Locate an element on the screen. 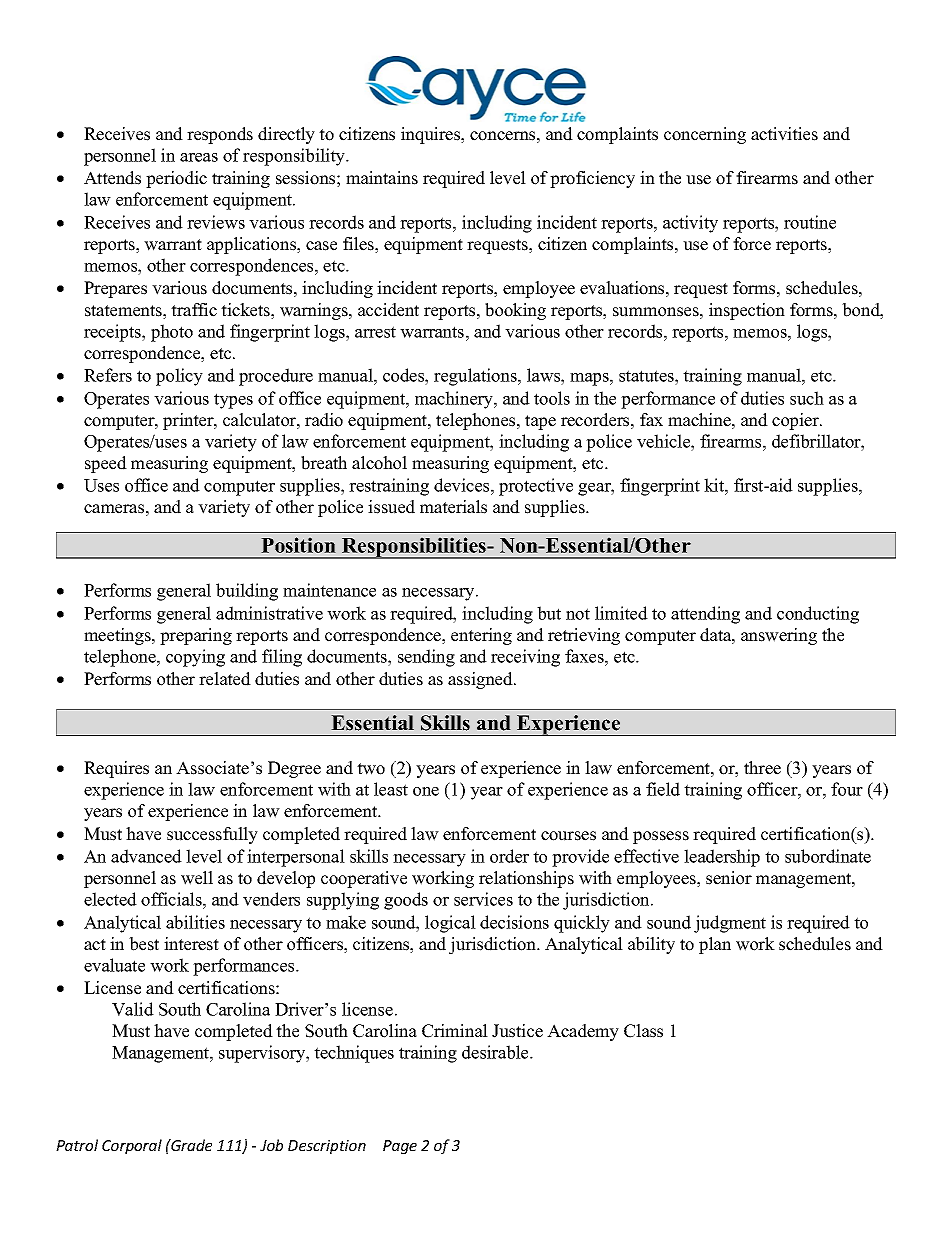 This screenshot has height=1233, width=952. Corporal is located at coordinates (132, 1146).
